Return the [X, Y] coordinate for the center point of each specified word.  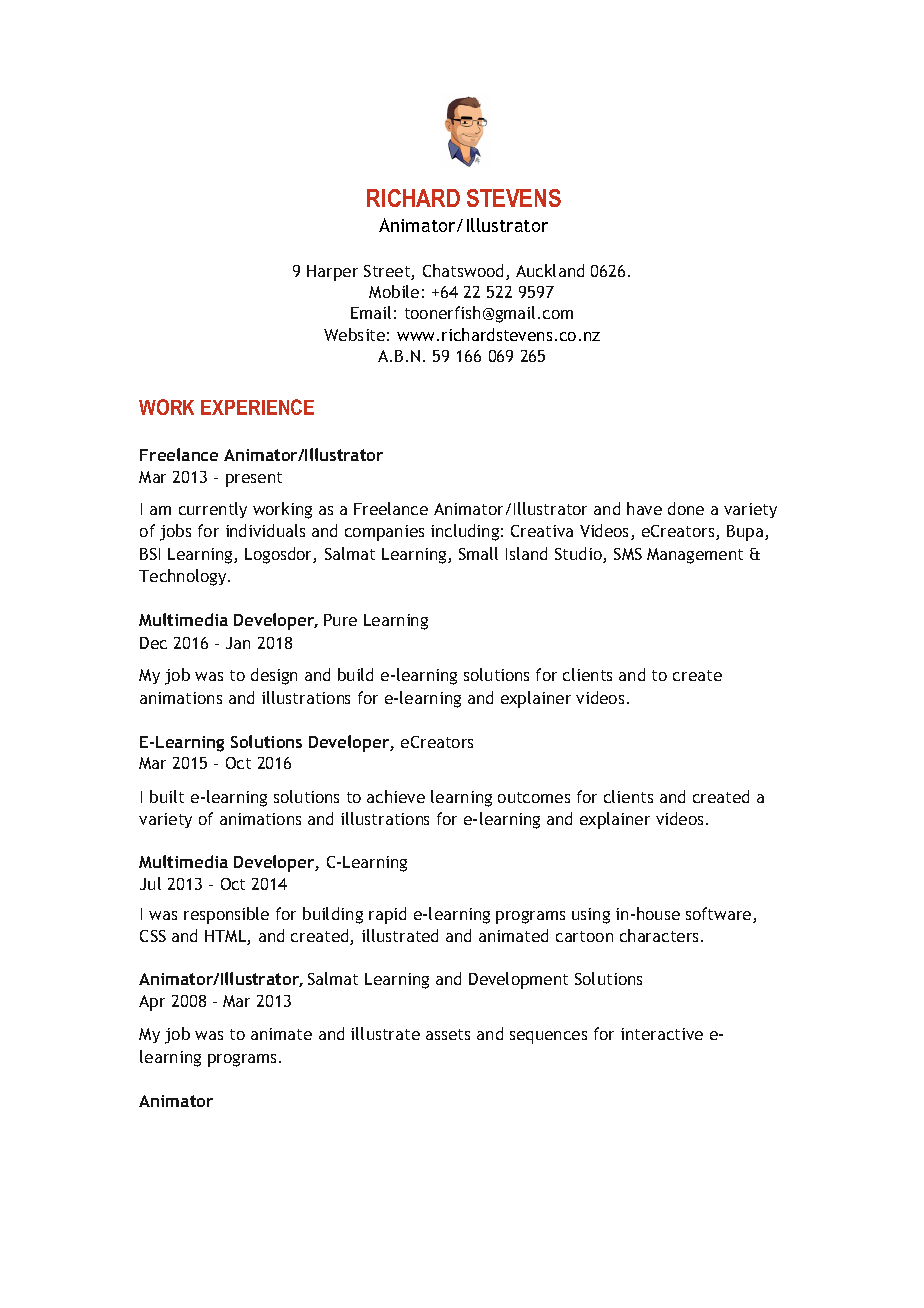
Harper [332, 273]
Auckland [550, 270]
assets [448, 1034]
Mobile [394, 291]
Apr [152, 1003]
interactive [662, 1034]
